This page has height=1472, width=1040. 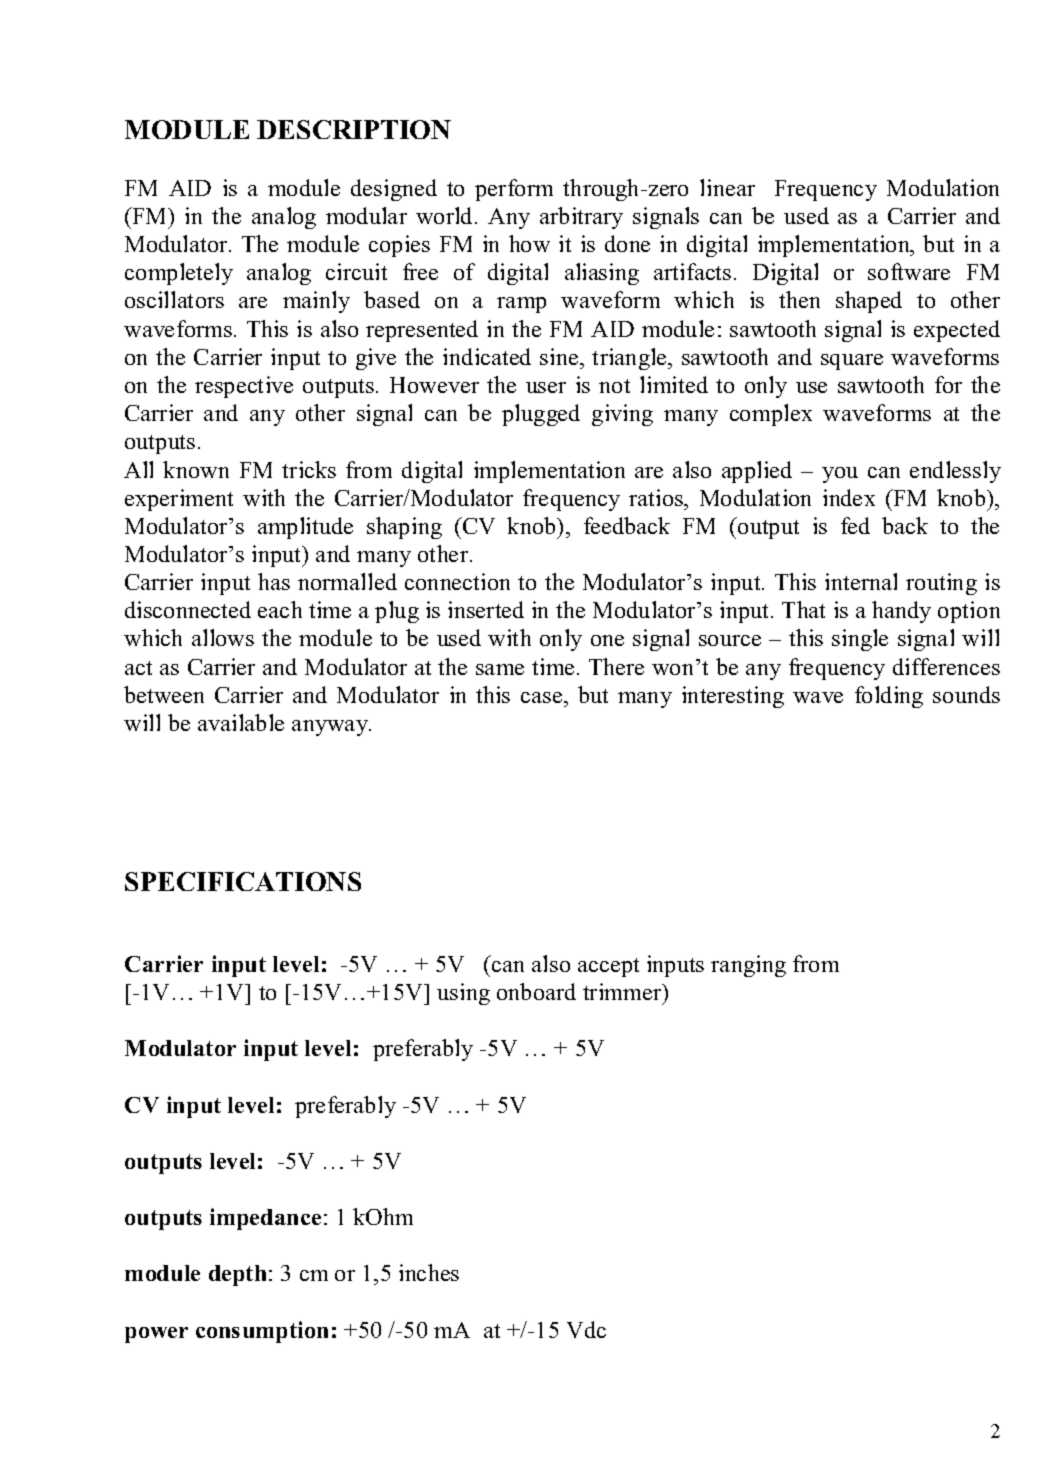 I want to click on linear, so click(x=727, y=187).
